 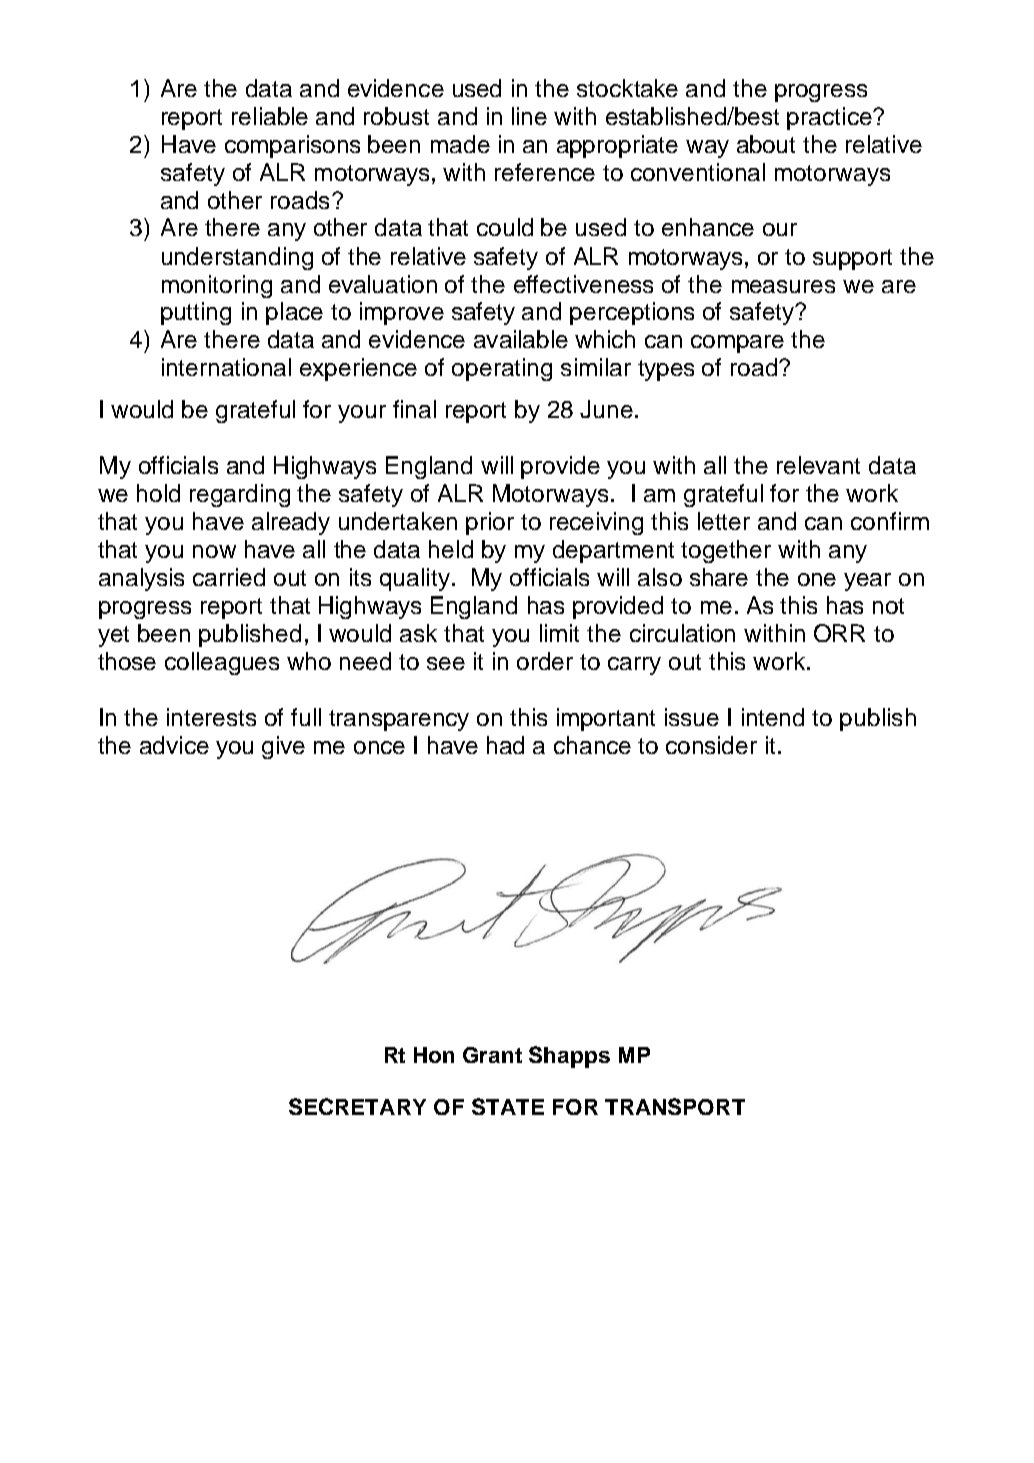 I want to click on limit, so click(x=559, y=633).
